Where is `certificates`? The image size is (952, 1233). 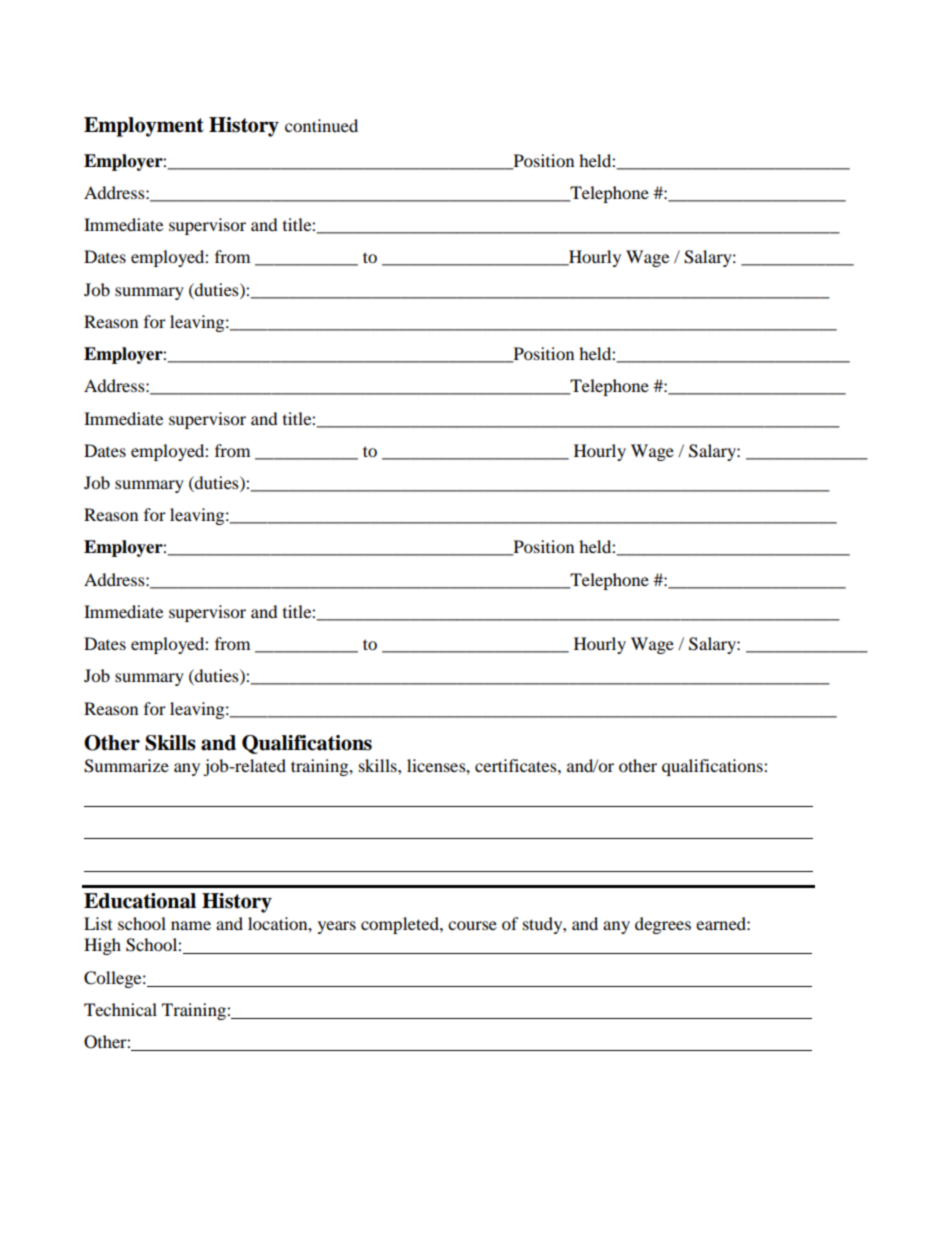
certificates is located at coordinates (517, 765).
